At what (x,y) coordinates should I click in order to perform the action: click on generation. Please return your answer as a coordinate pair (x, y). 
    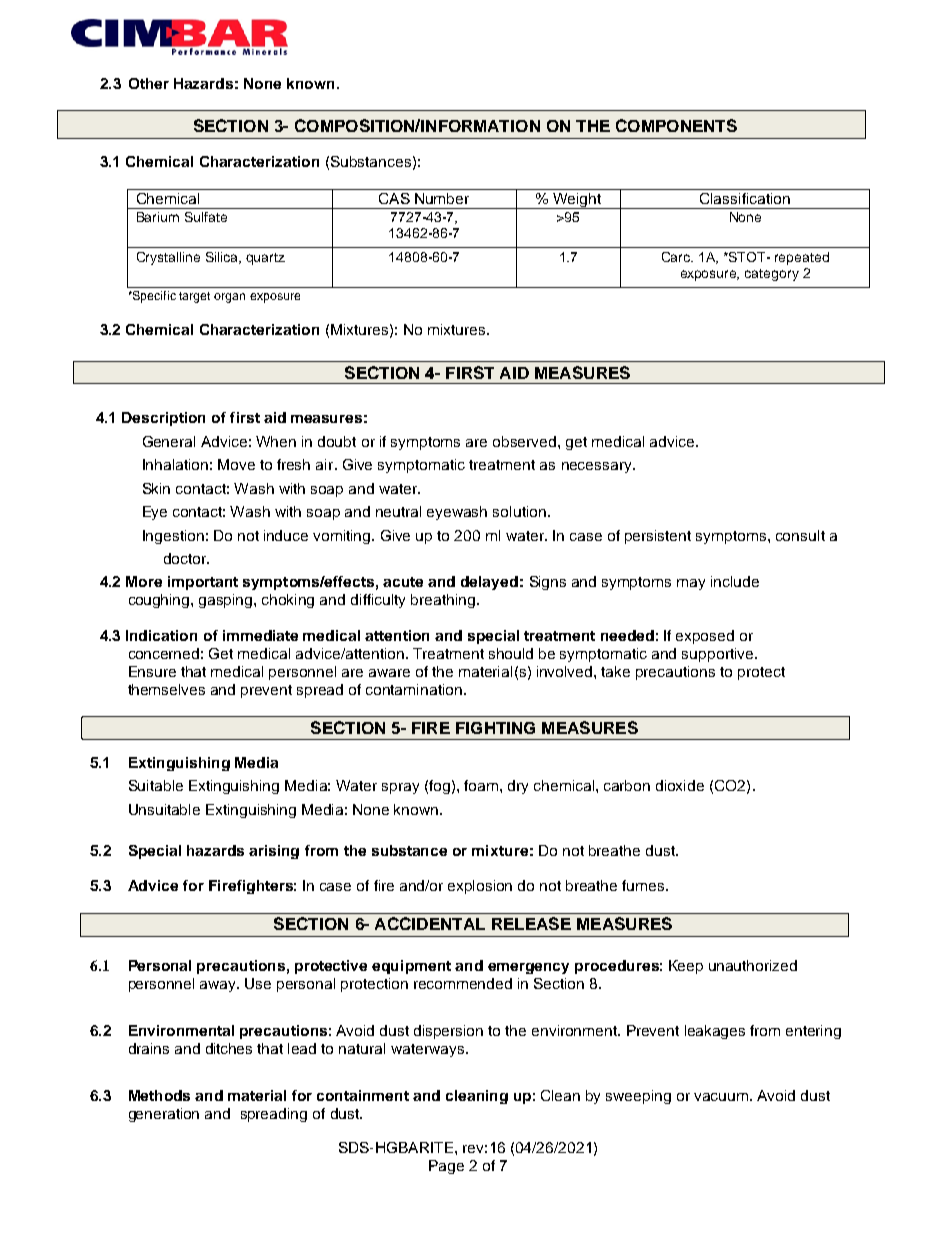
    Looking at the image, I should click on (164, 1115).
